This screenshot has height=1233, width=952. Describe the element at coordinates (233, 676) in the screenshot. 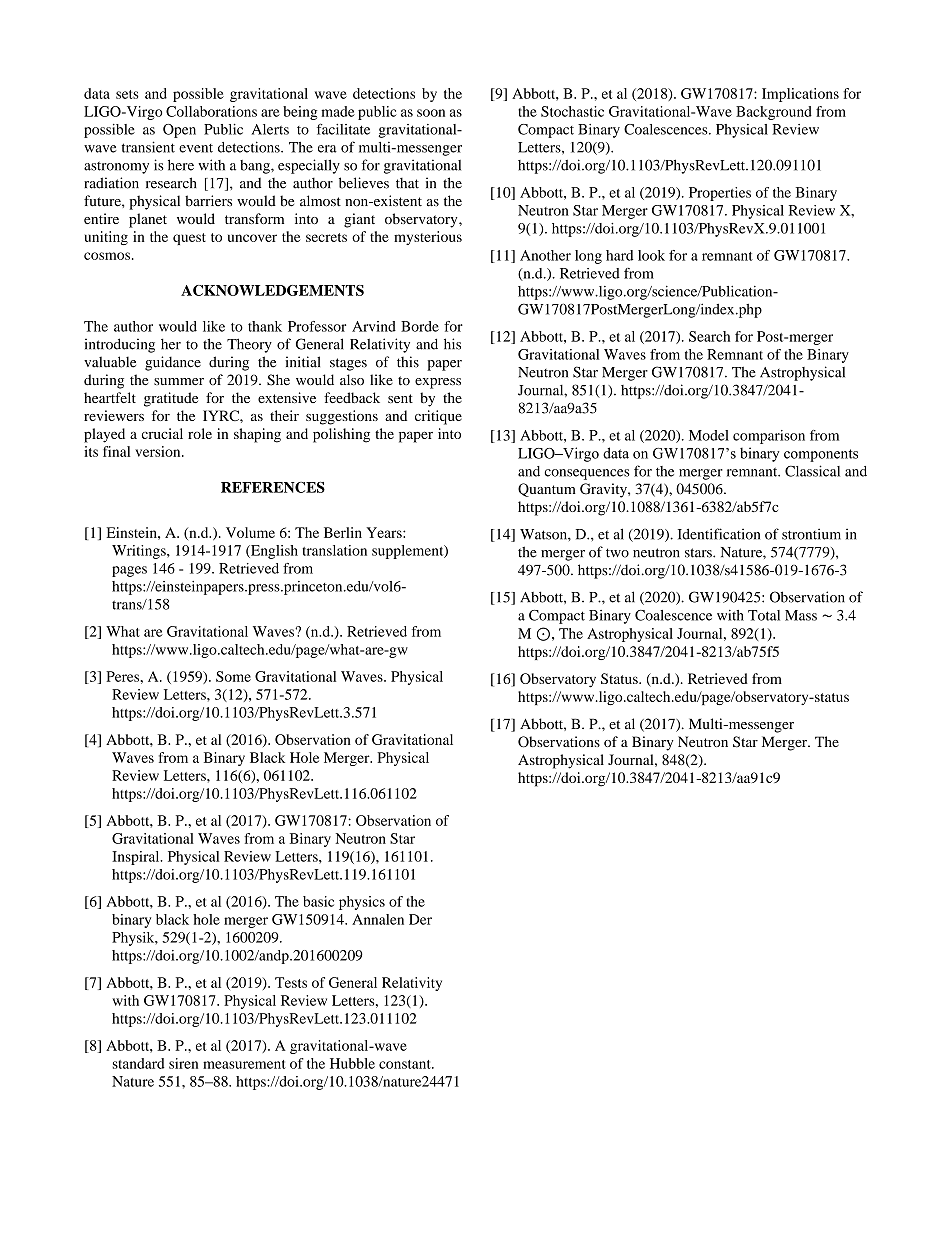

I see `Some` at that location.
